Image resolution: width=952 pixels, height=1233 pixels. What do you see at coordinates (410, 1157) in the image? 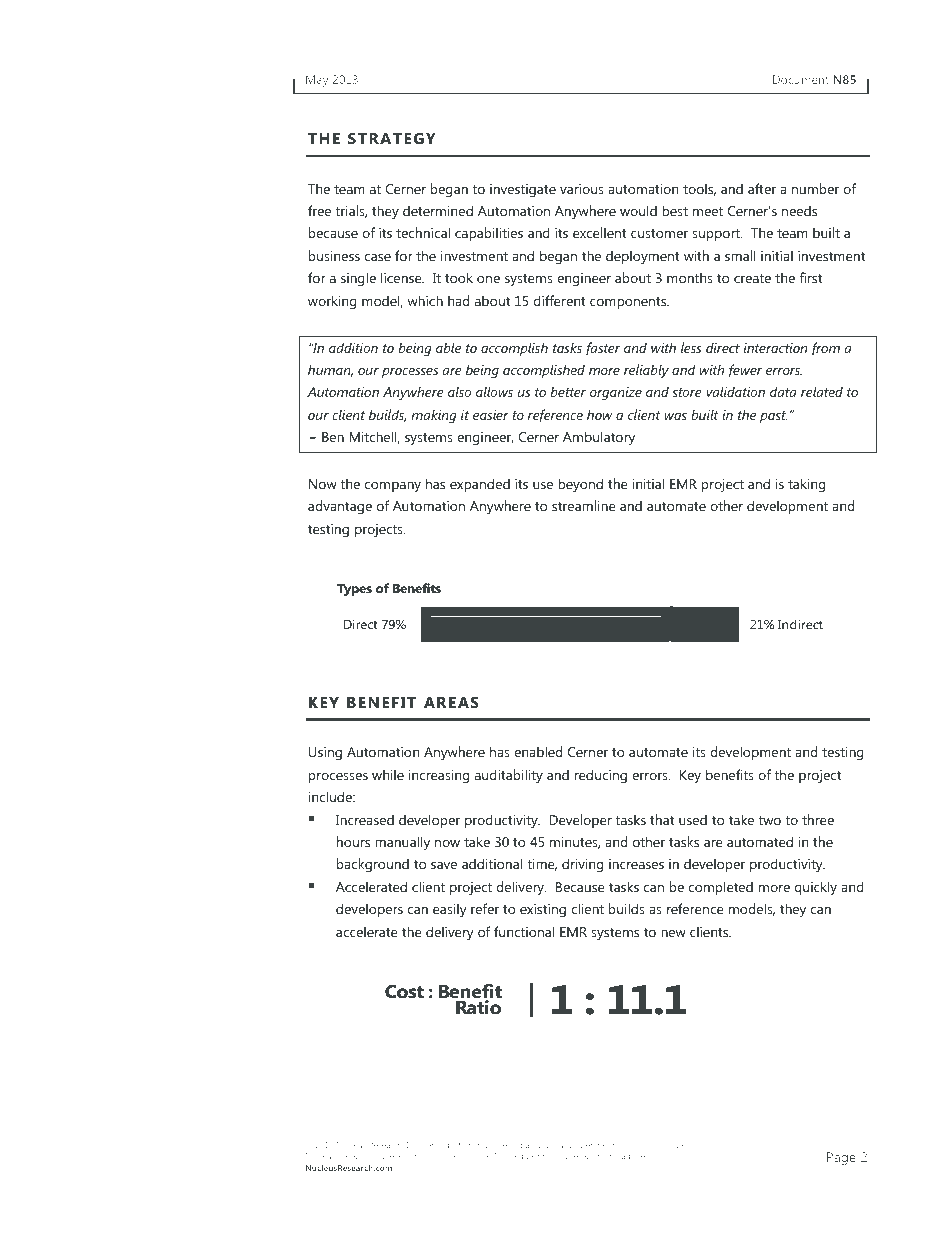
I see `leading` at bounding box center [410, 1157].
